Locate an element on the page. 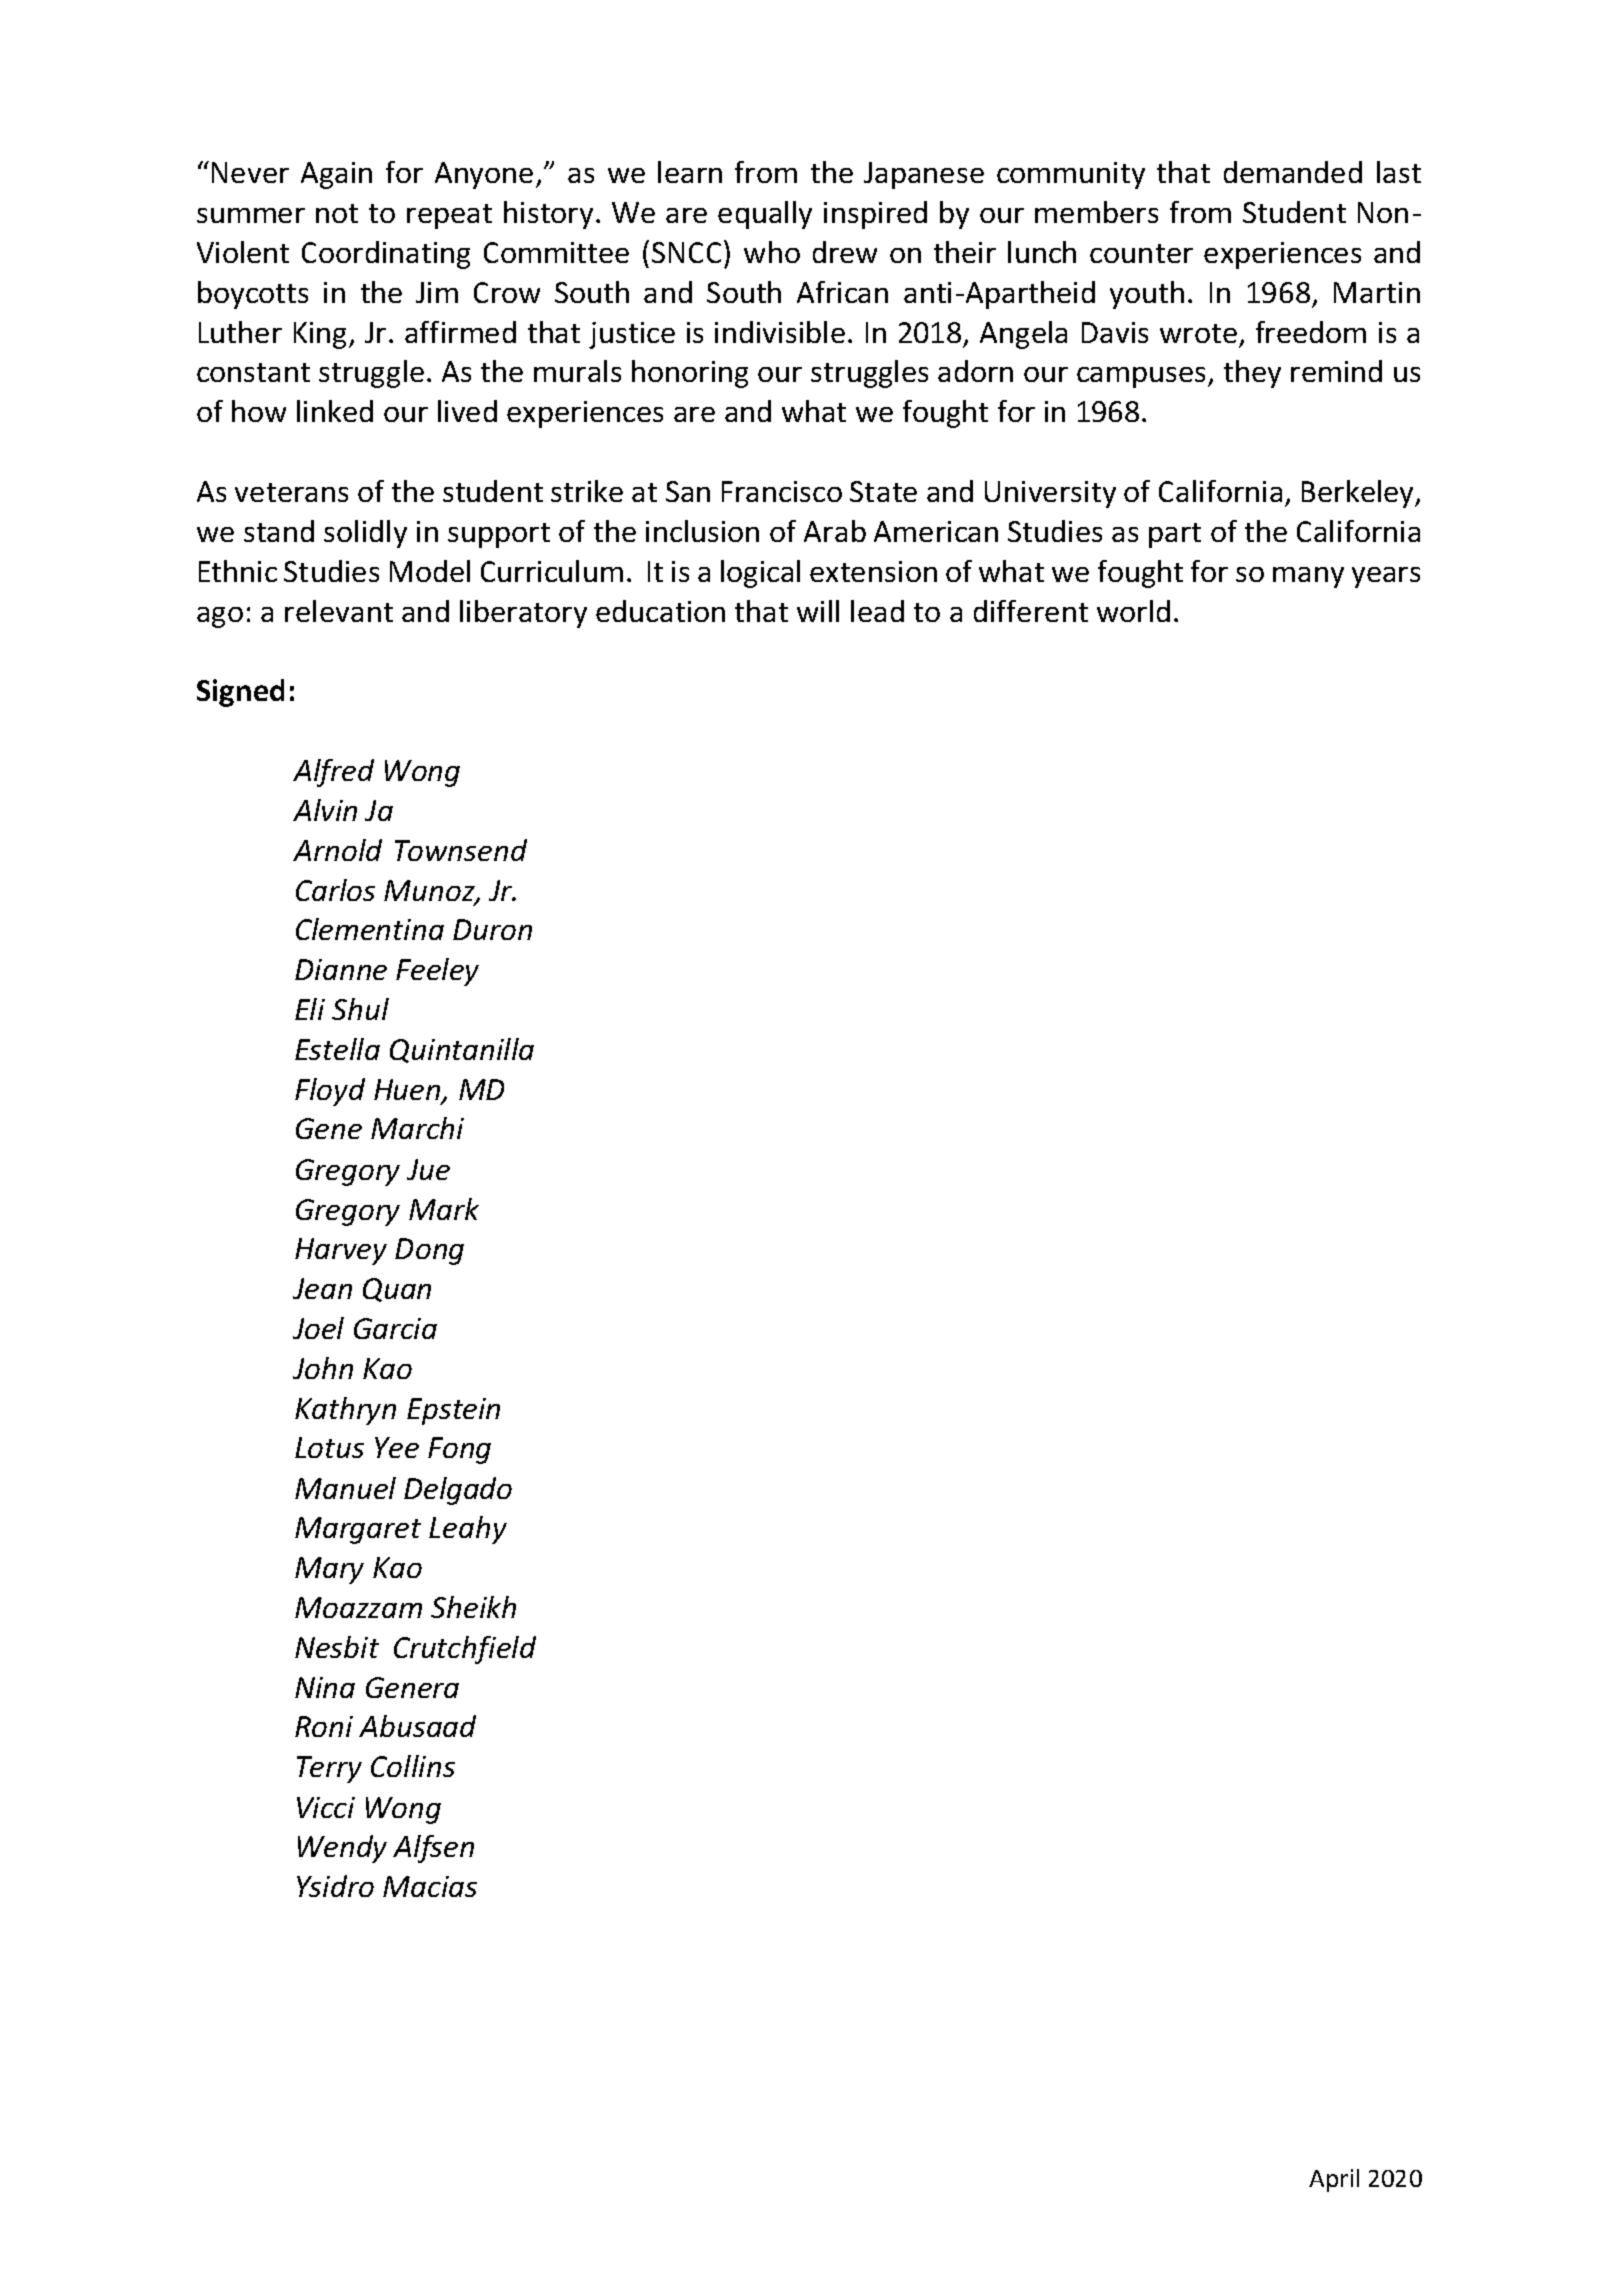 The height and width of the document is (2290, 1619). world is located at coordinates (1133, 611).
